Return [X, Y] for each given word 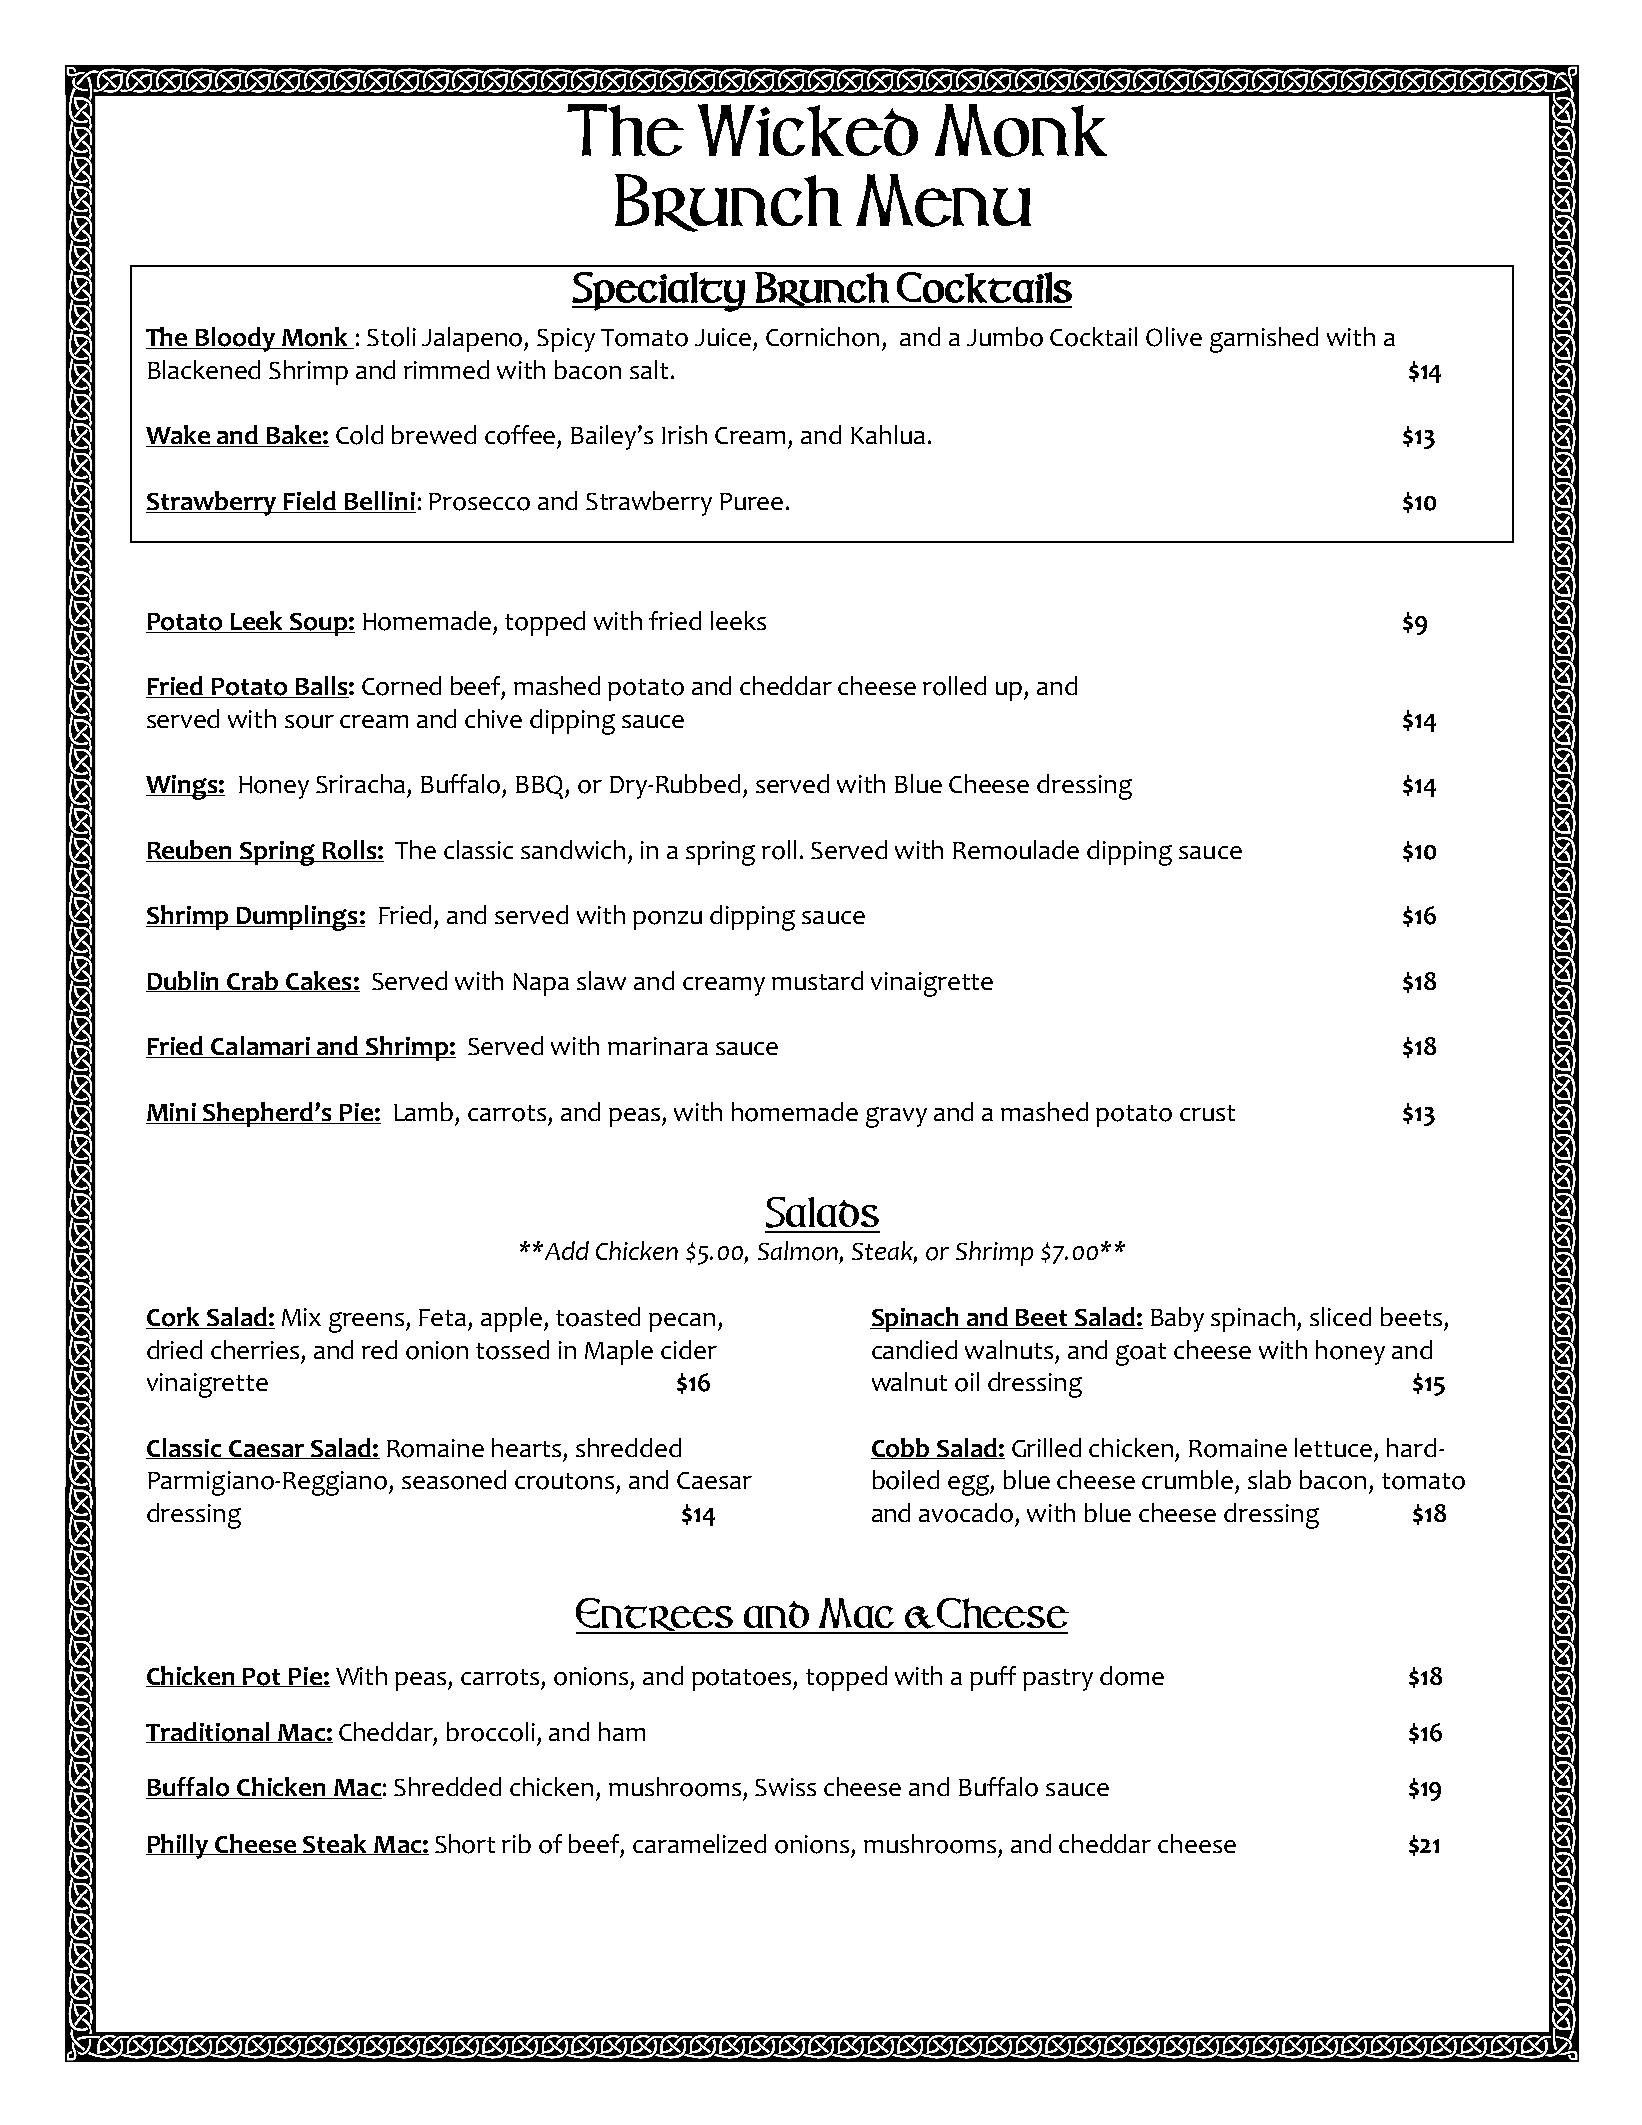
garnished [1264, 340]
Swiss [785, 1787]
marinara [658, 1046]
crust [1207, 1113]
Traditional [209, 1732]
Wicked [808, 130]
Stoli [391, 337]
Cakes [319, 981]
